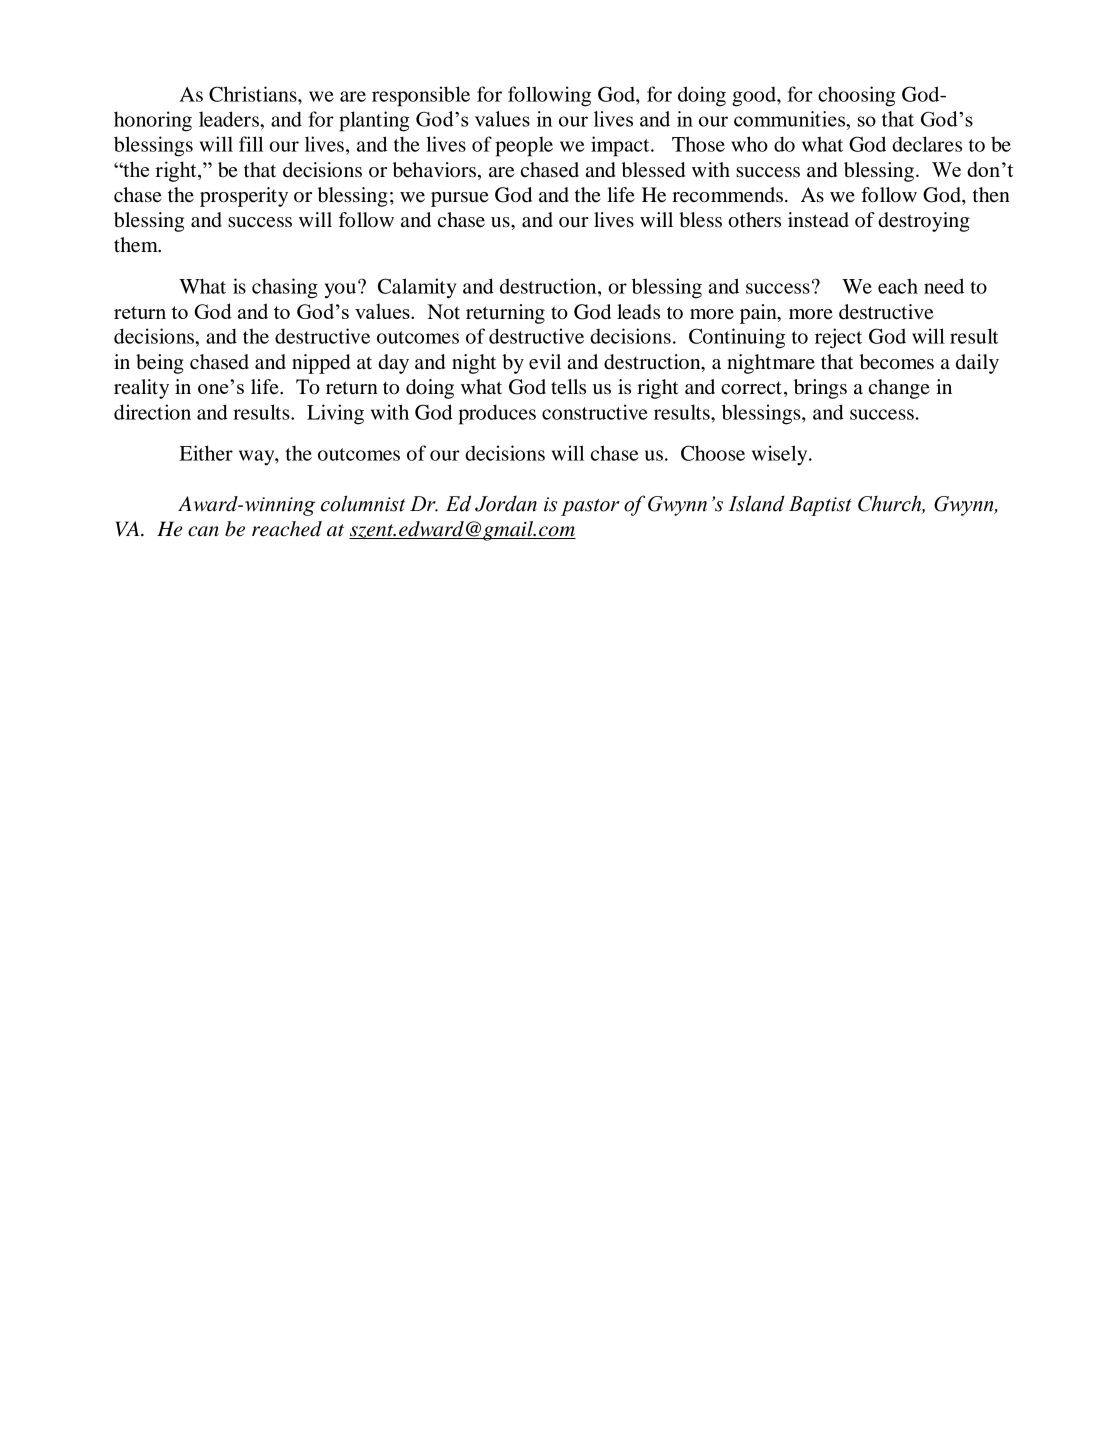 This screenshot has width=1113, height=1441. What do you see at coordinates (244, 197) in the screenshot?
I see `prosperity` at bounding box center [244, 197].
